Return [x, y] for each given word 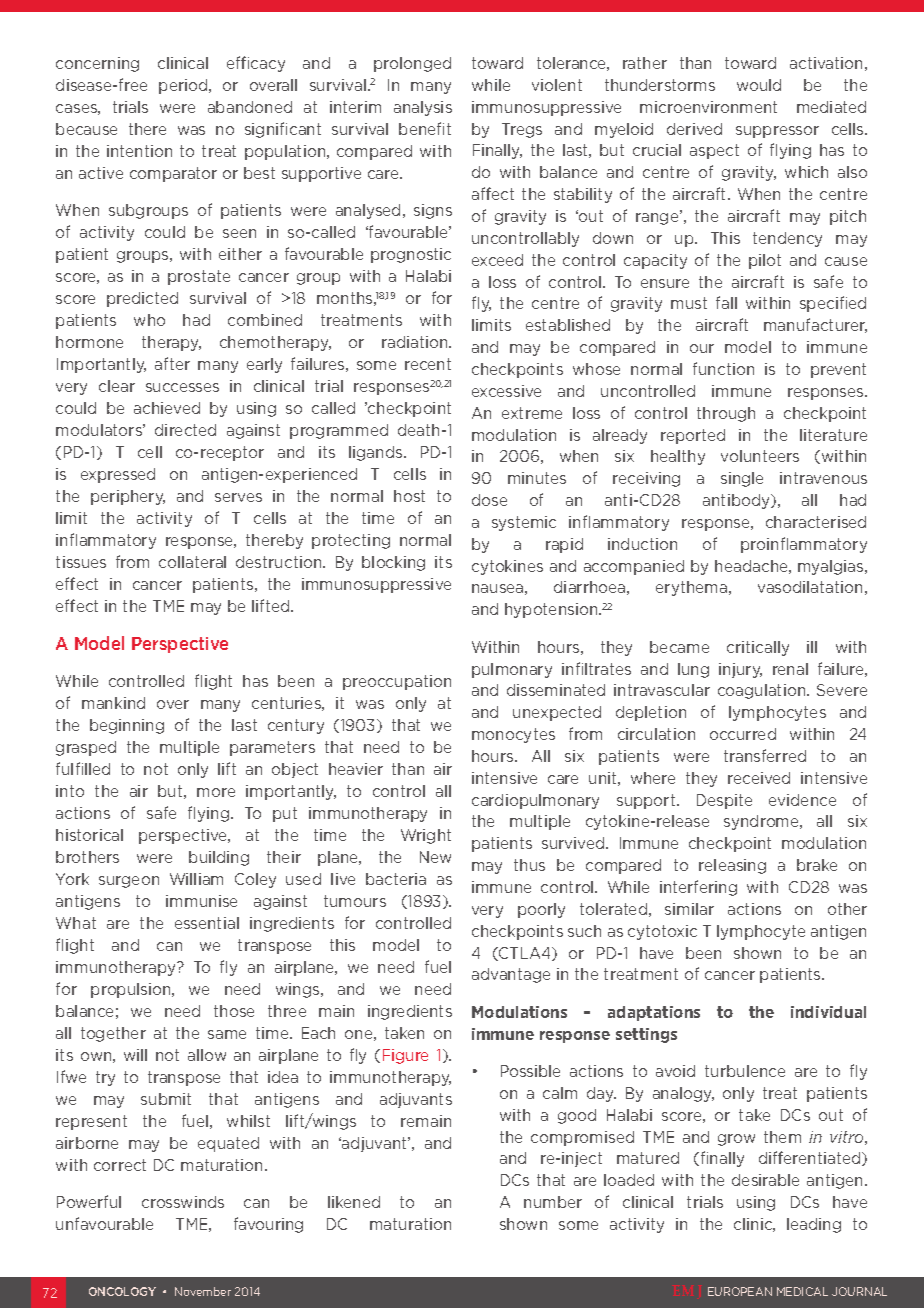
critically [758, 648]
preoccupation [397, 682]
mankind [113, 703]
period [184, 86]
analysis [423, 108]
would [759, 85]
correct [120, 1165]
